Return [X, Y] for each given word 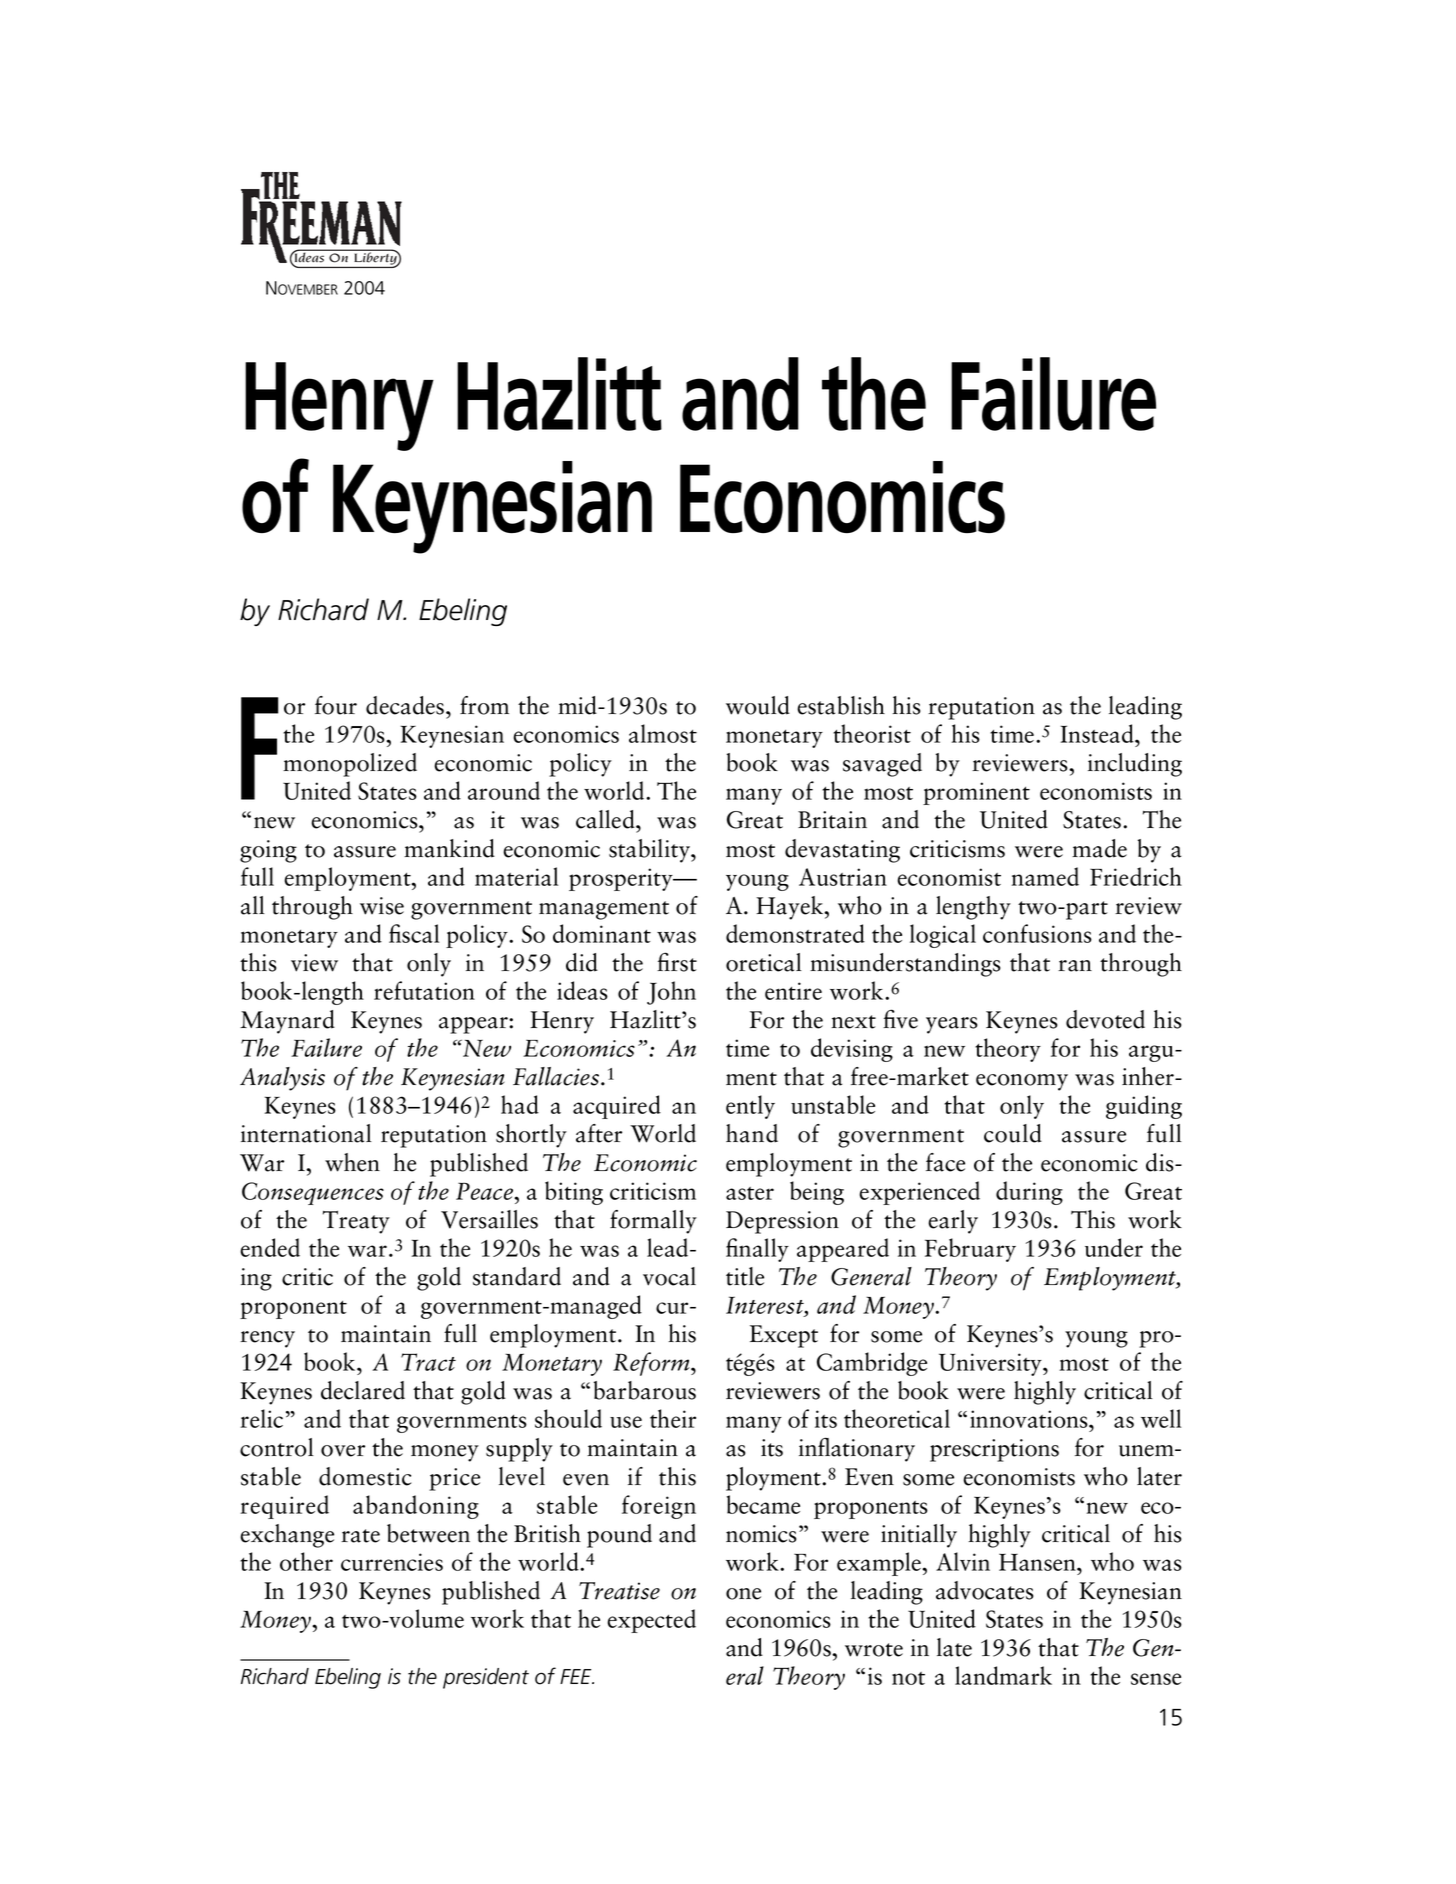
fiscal [414, 933]
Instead [1098, 733]
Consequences [313, 1193]
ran [1075, 966]
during [1029, 1193]
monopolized [350, 765]
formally [653, 1222]
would [758, 705]
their [673, 1418]
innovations [1030, 1419]
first [677, 962]
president [486, 1678]
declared [363, 1390]
